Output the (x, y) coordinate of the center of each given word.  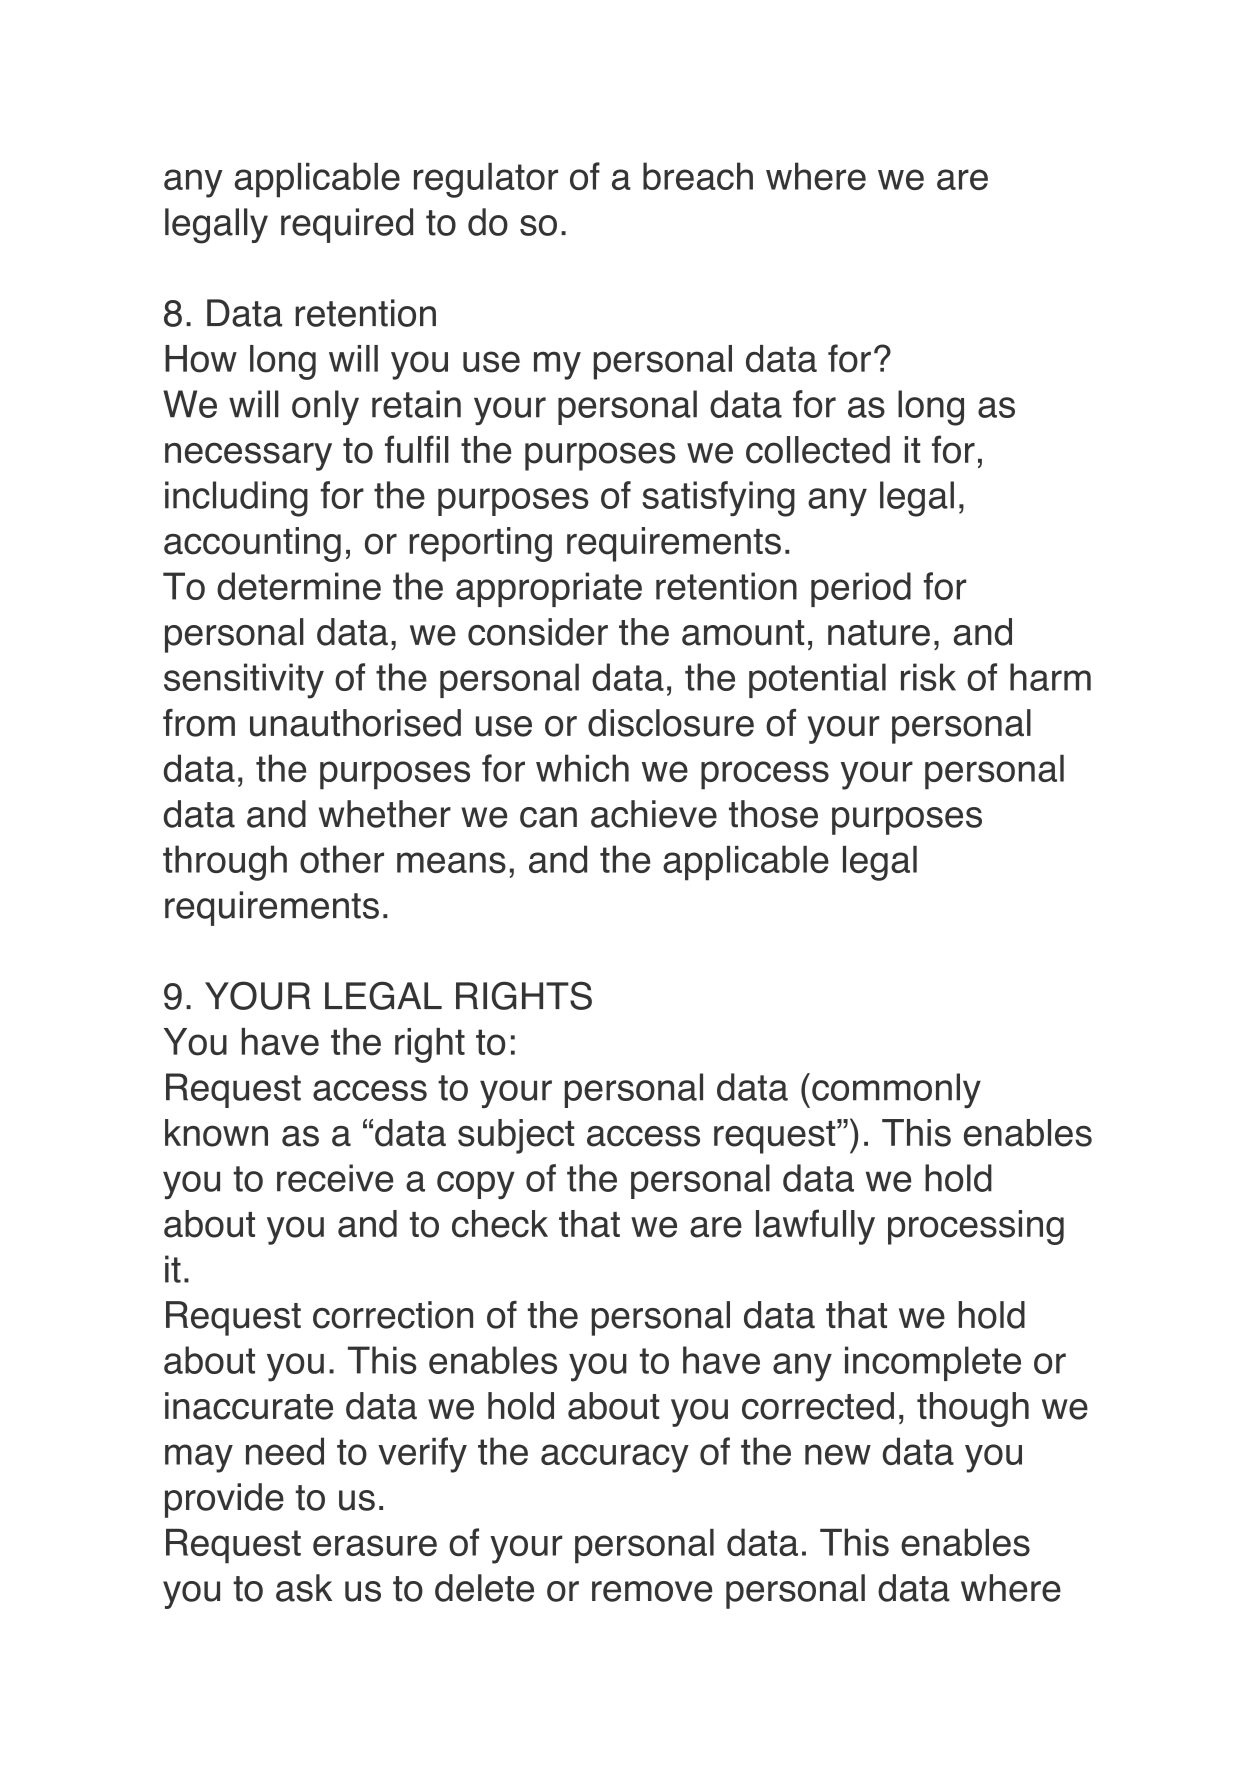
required (347, 225)
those (773, 814)
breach (698, 176)
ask (304, 1588)
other (342, 859)
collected (818, 450)
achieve (654, 814)
